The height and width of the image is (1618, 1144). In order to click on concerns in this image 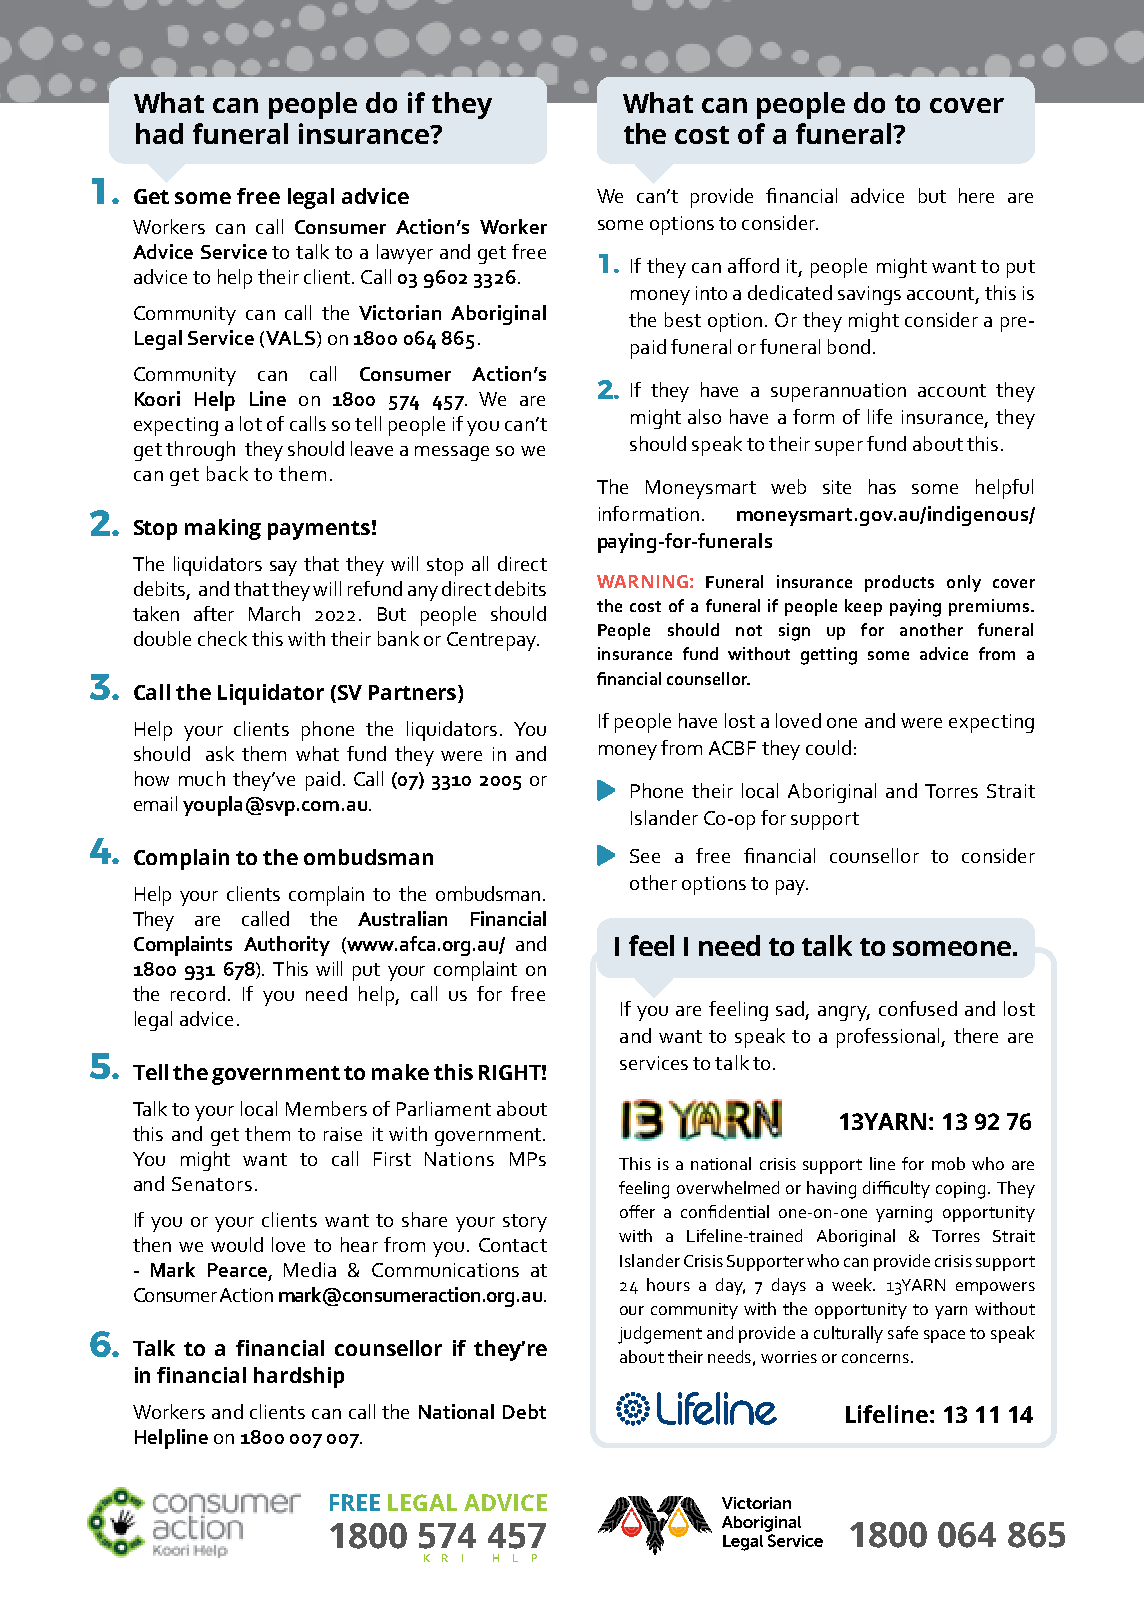, I will do `click(875, 1358)`.
